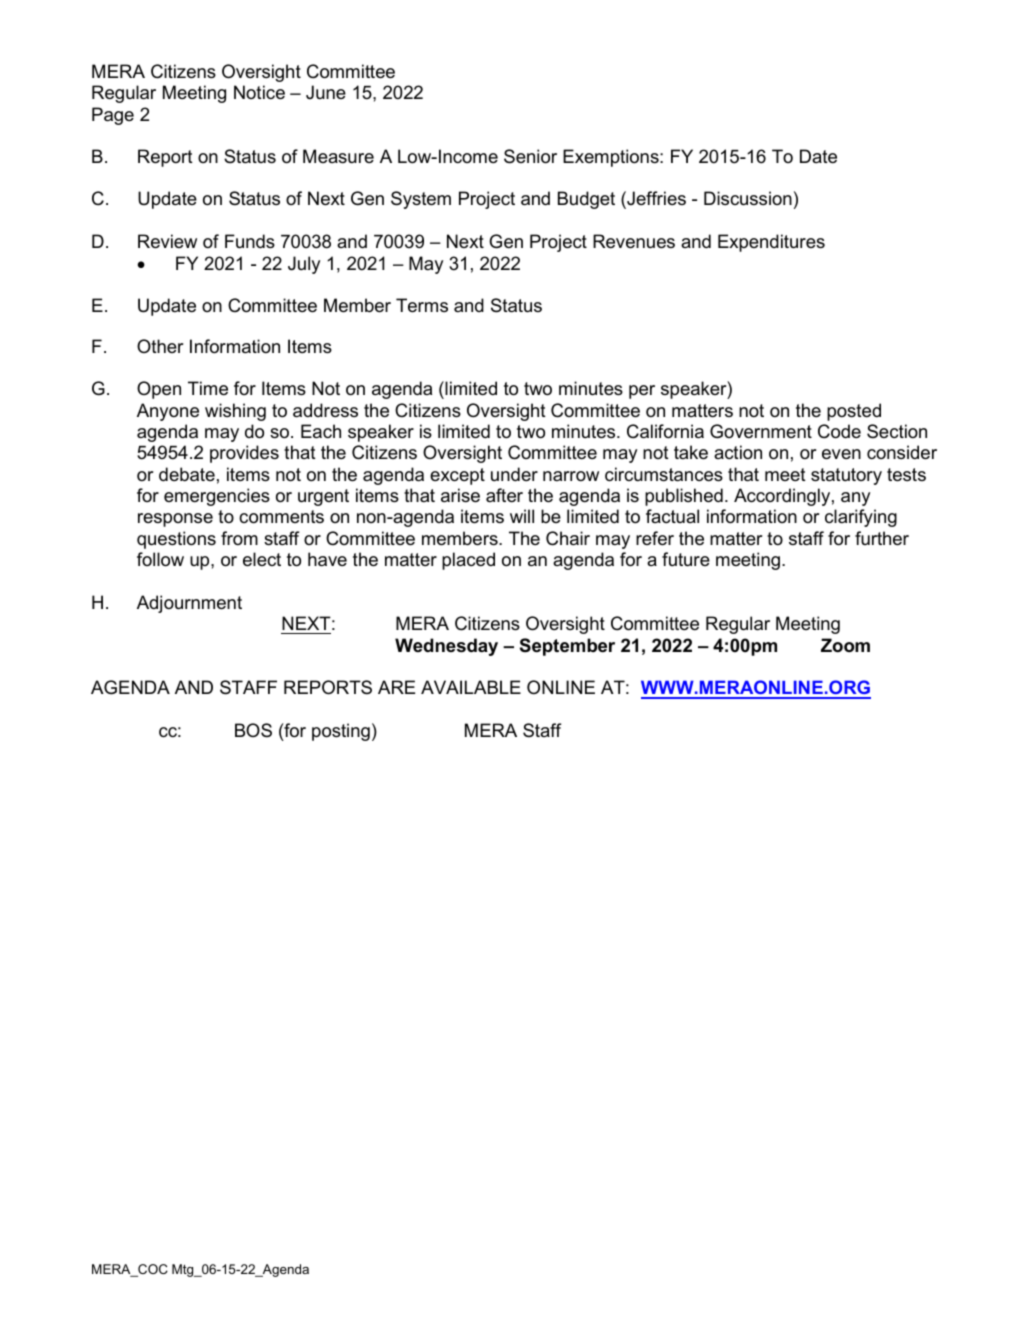  I want to click on Terms, so click(422, 305).
